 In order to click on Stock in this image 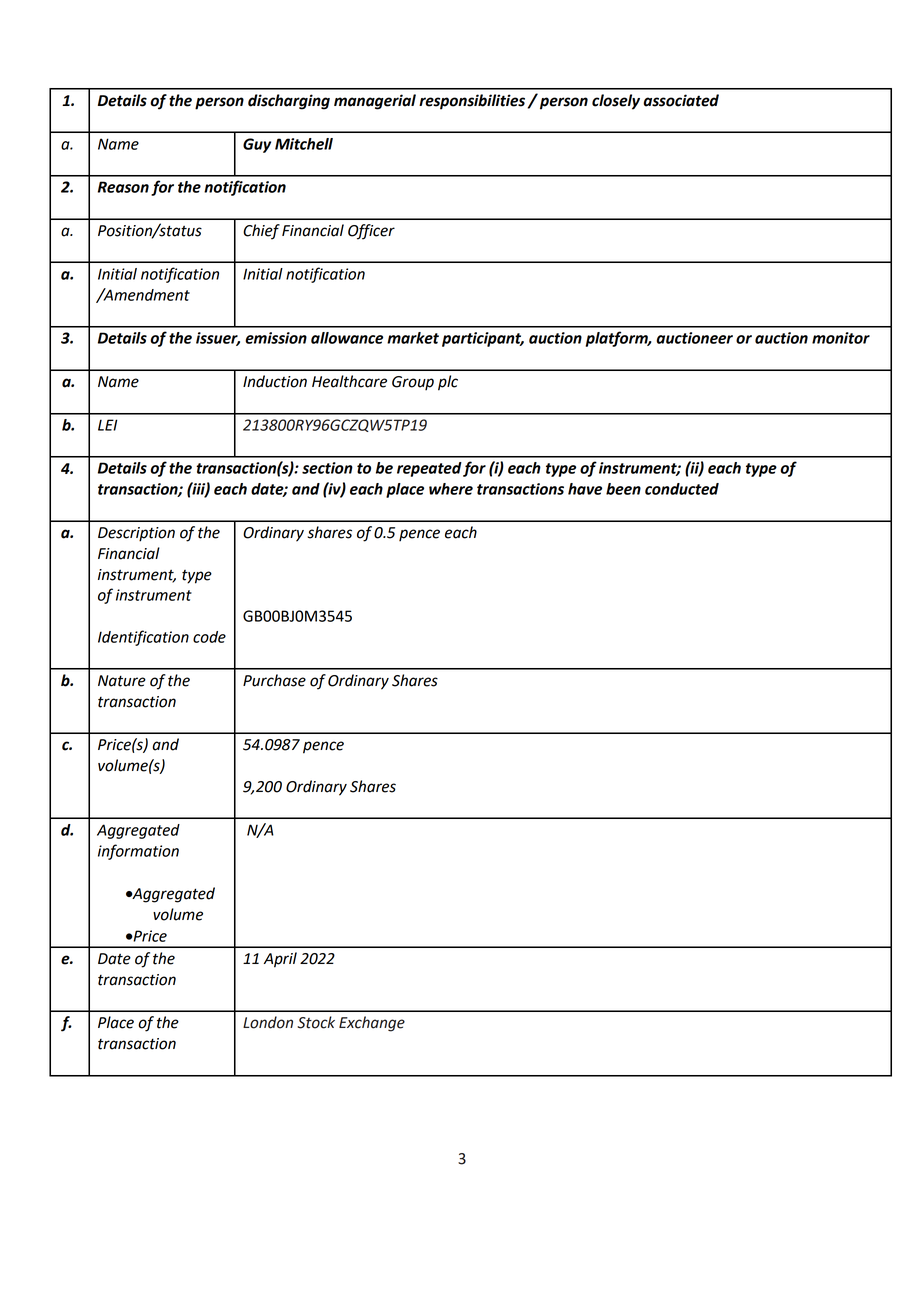, I will do `click(316, 1022)`.
